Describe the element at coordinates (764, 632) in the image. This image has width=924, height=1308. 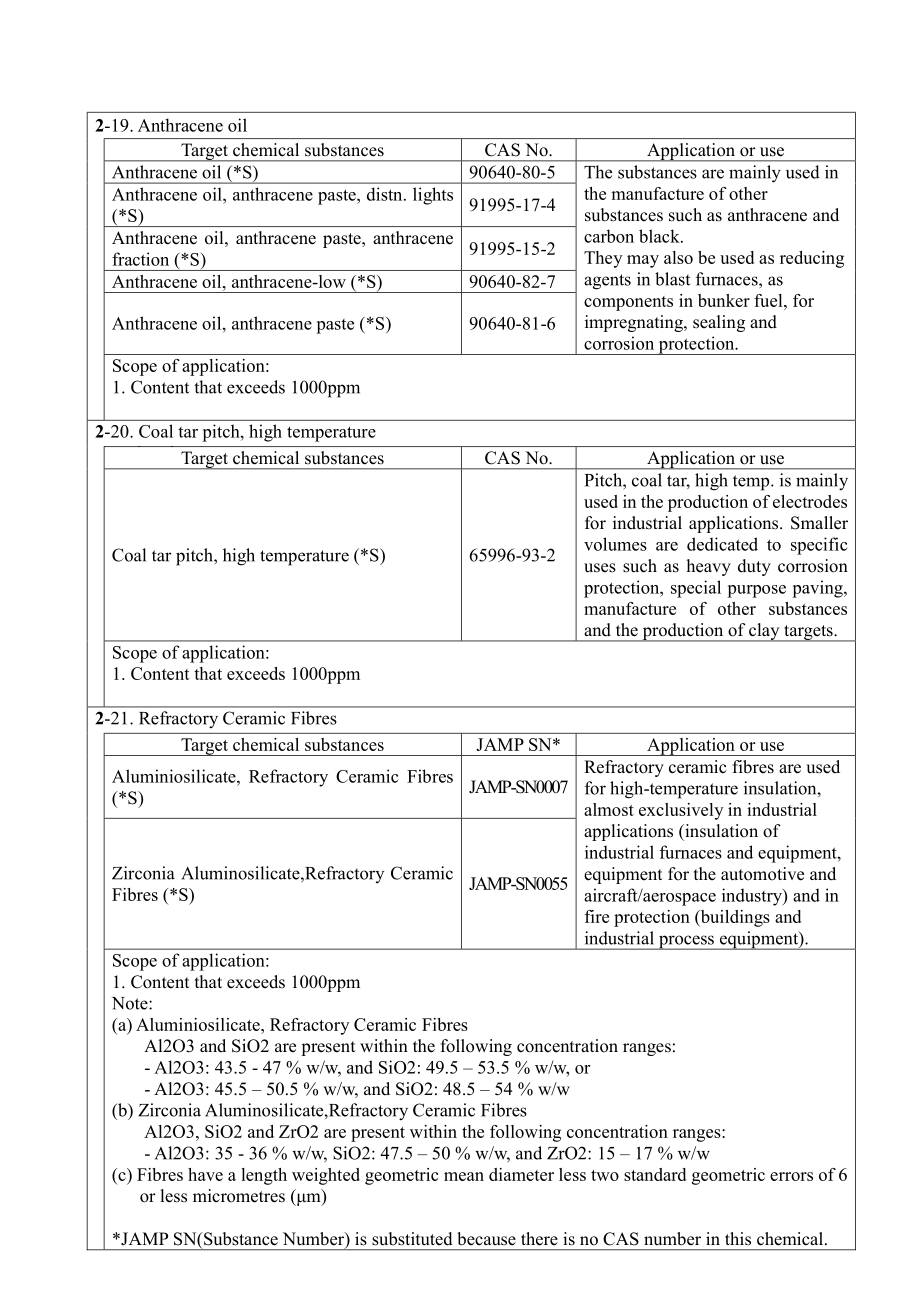
I see `clay` at that location.
